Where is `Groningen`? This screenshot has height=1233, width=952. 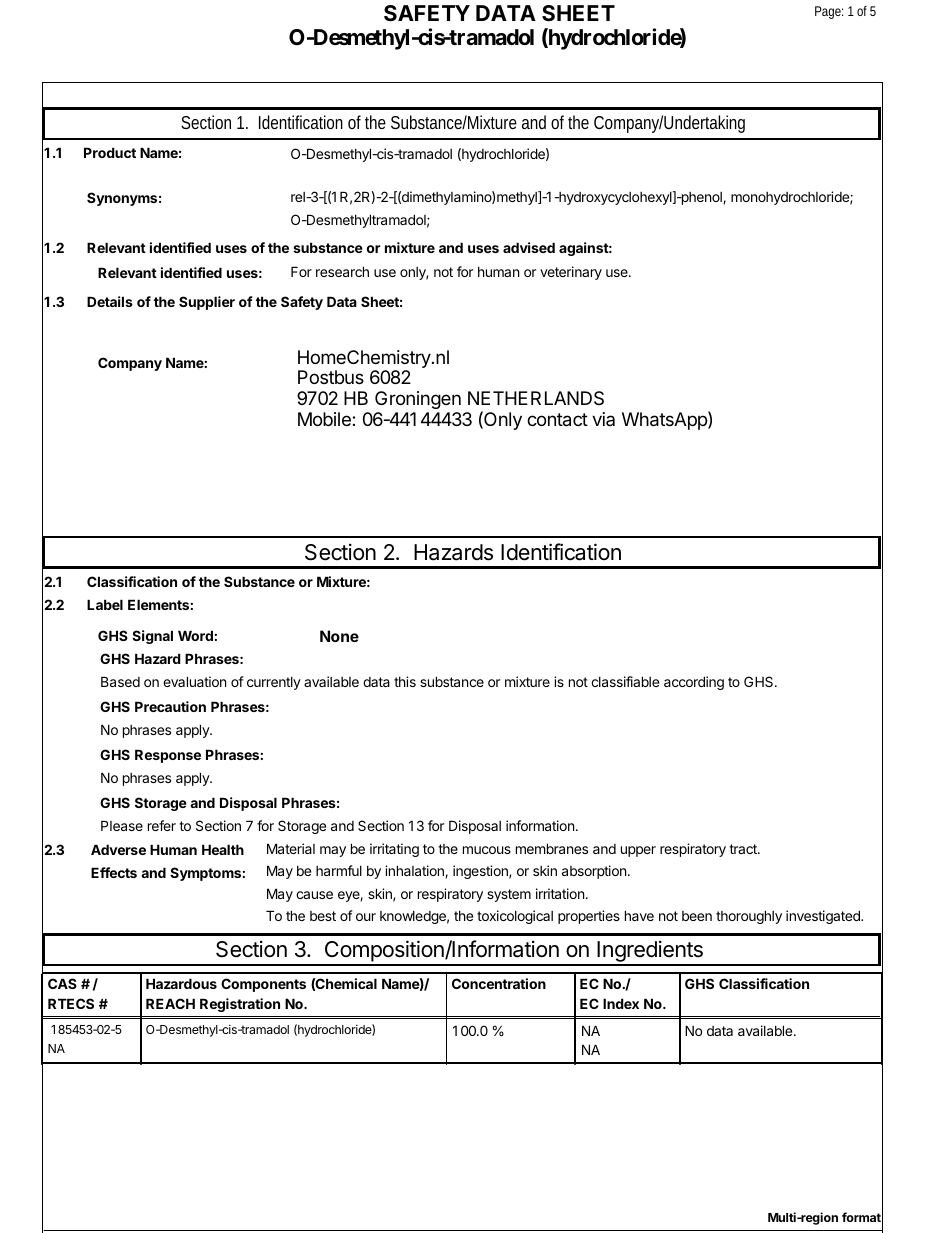 Groningen is located at coordinates (418, 400).
